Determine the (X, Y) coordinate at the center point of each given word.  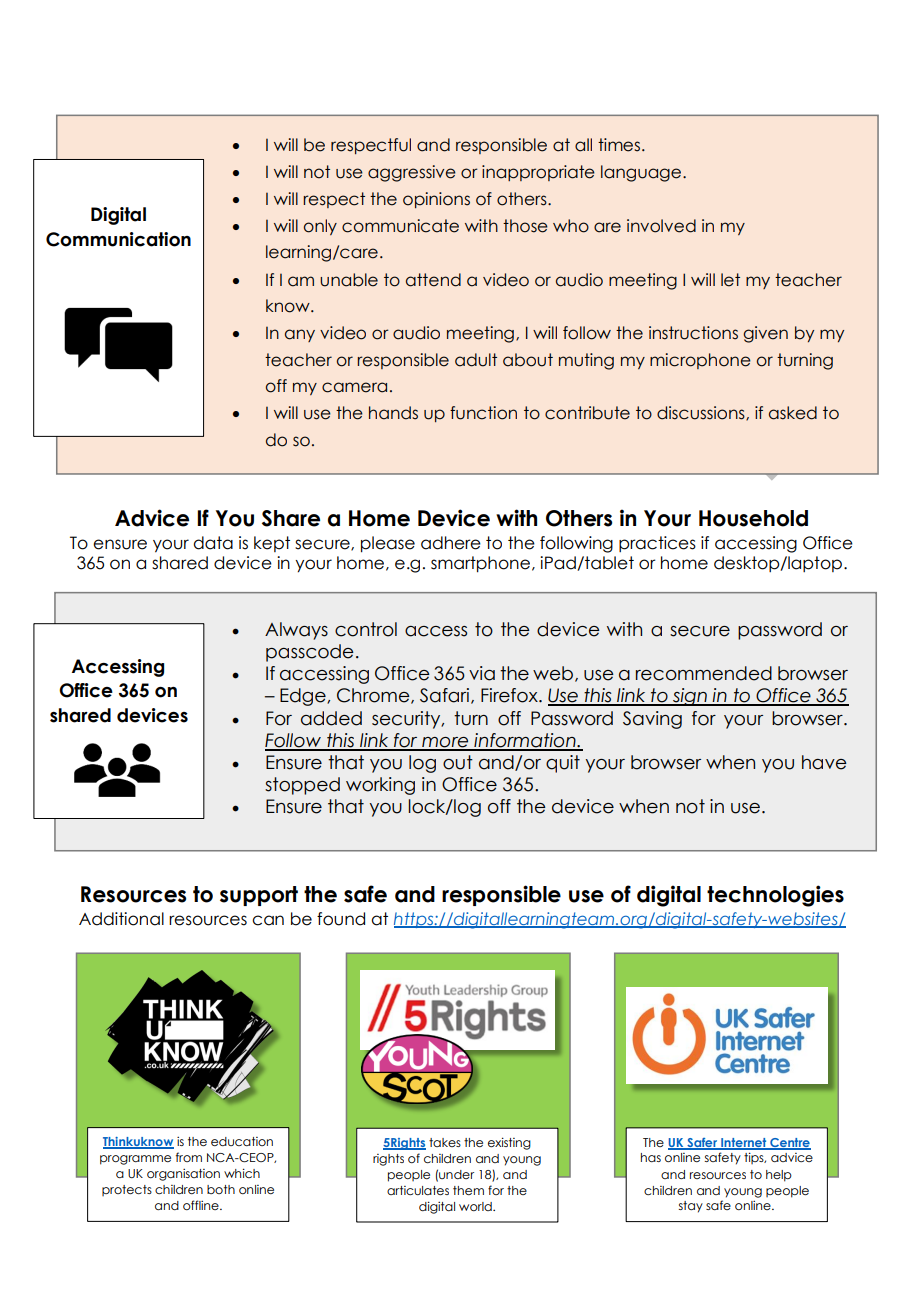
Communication (118, 239)
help (779, 1176)
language (641, 173)
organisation (183, 1175)
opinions (436, 200)
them (468, 1190)
